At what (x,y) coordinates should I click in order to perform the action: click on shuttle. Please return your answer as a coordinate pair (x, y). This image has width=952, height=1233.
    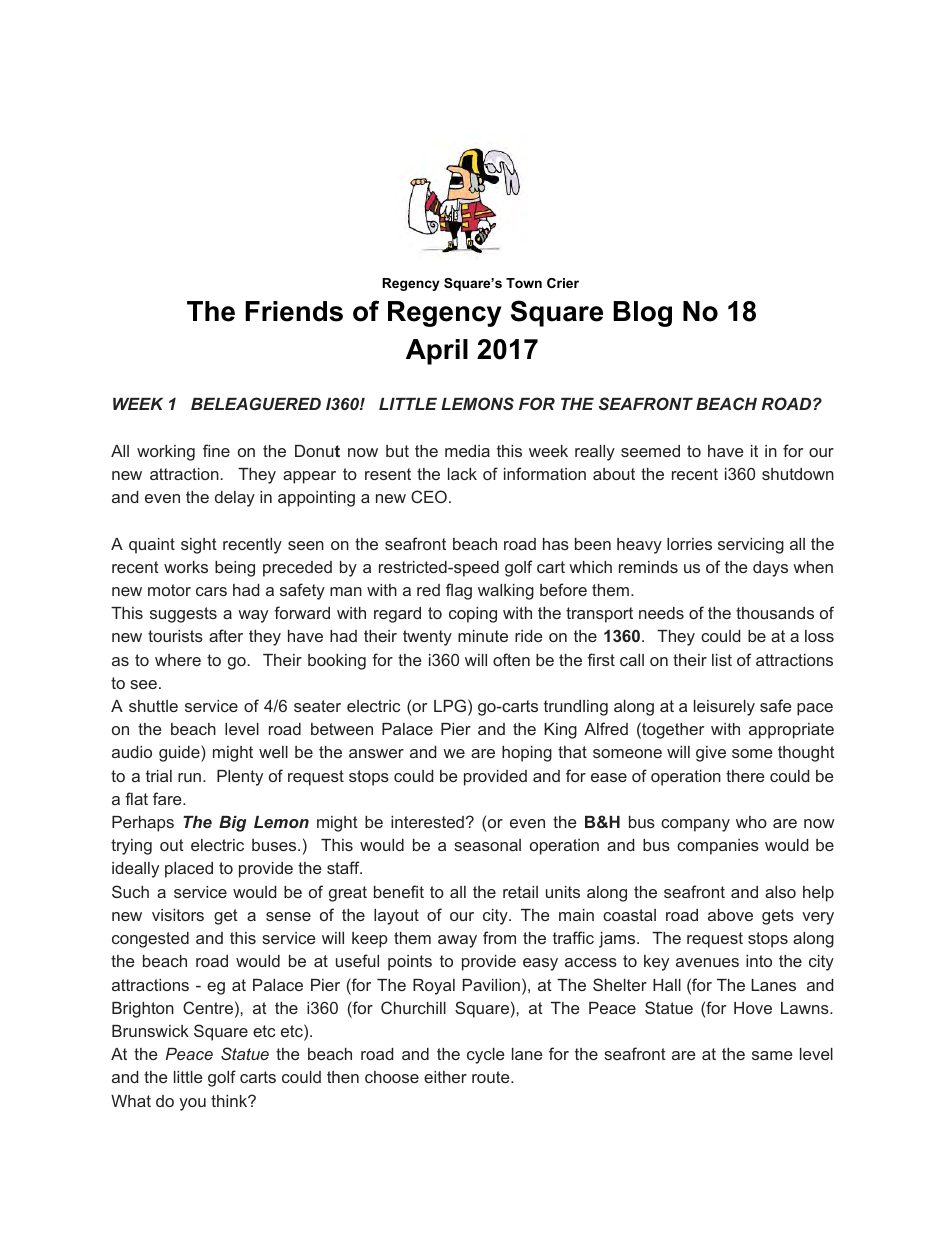
    Looking at the image, I should click on (153, 706).
